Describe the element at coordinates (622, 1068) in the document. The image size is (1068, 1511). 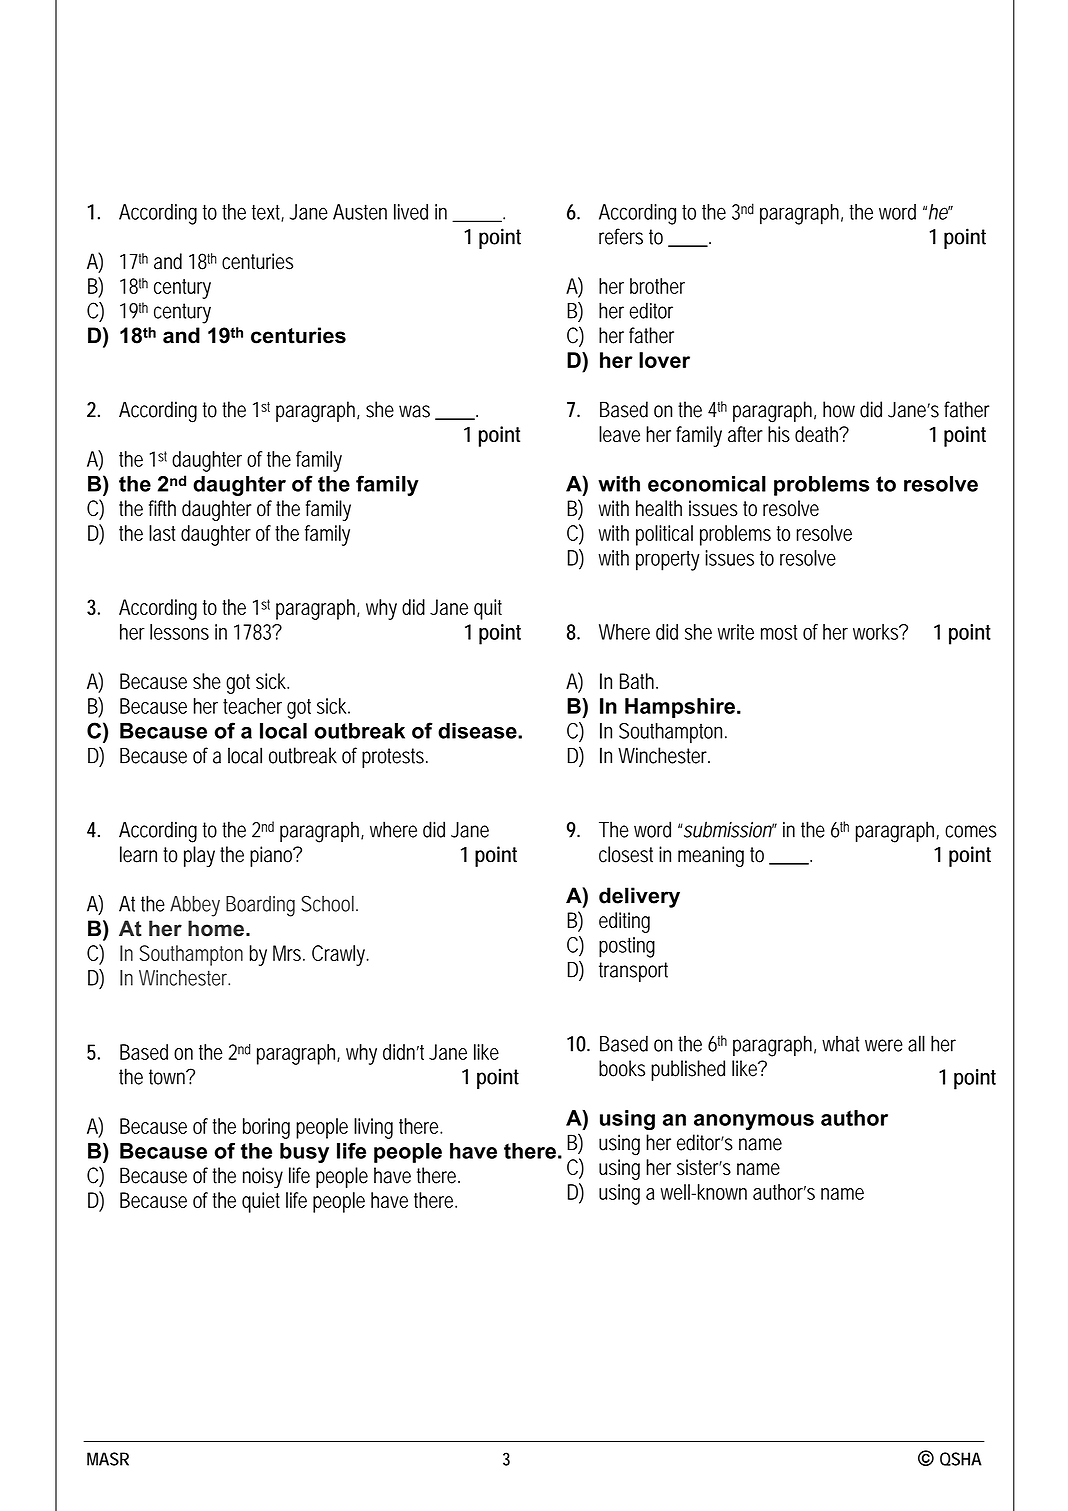
I see `books` at that location.
